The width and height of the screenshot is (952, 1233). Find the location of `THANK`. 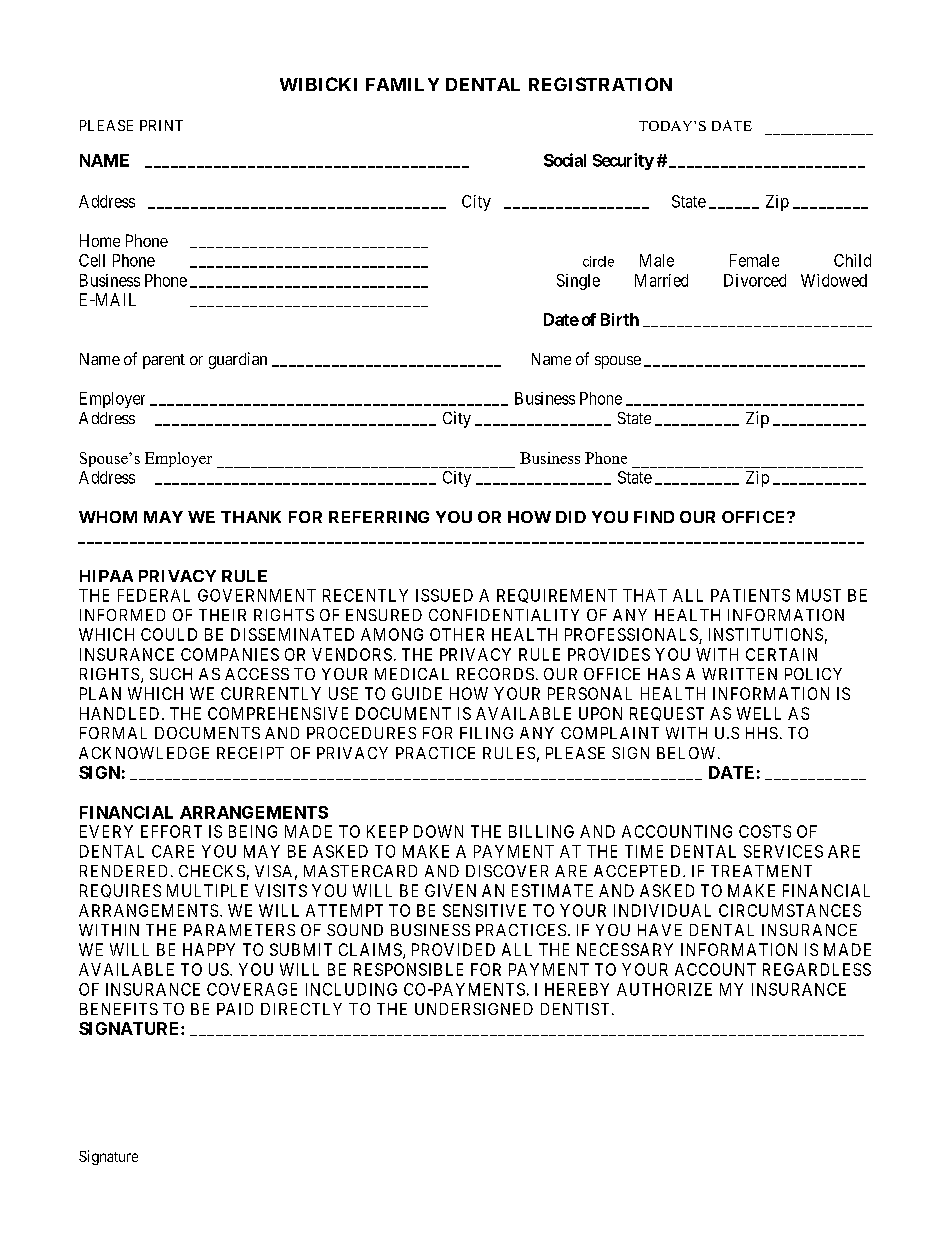

THANK is located at coordinates (251, 517).
